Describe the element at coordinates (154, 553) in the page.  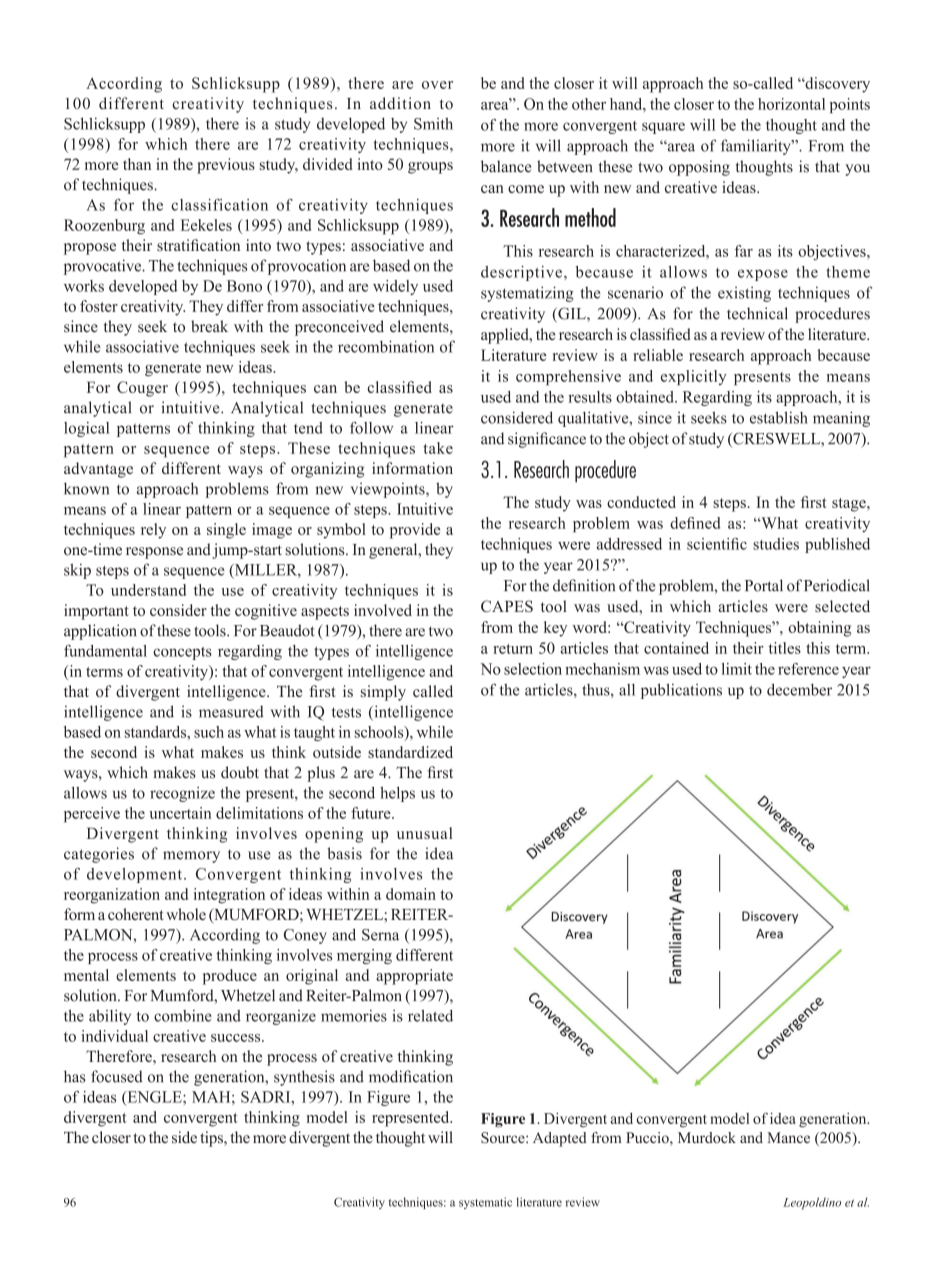
I see `response` at that location.
